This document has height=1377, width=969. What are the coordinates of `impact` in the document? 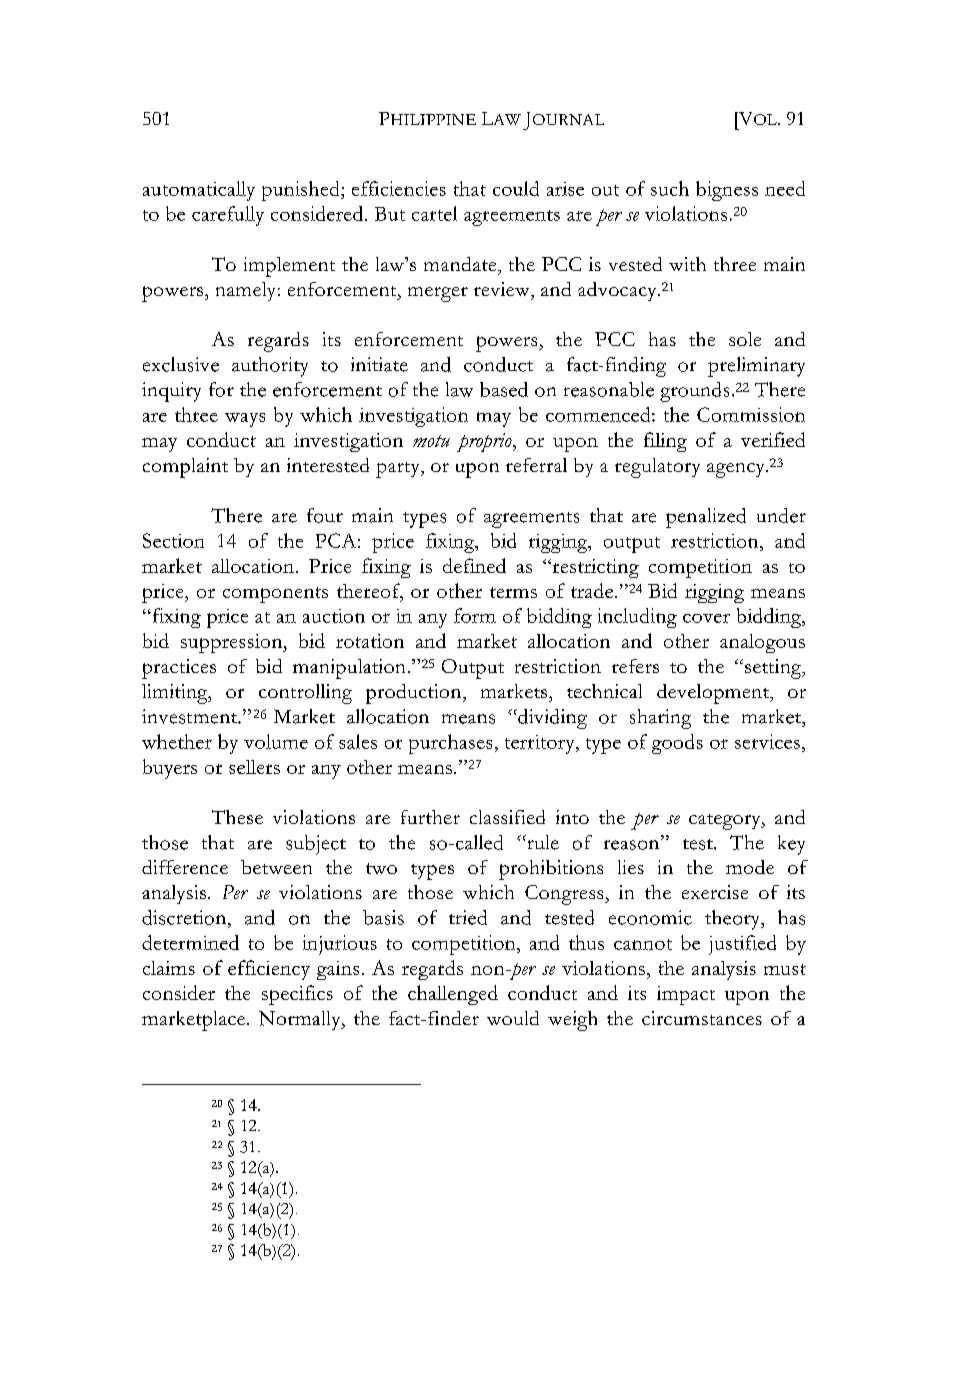 It's located at (686, 995).
